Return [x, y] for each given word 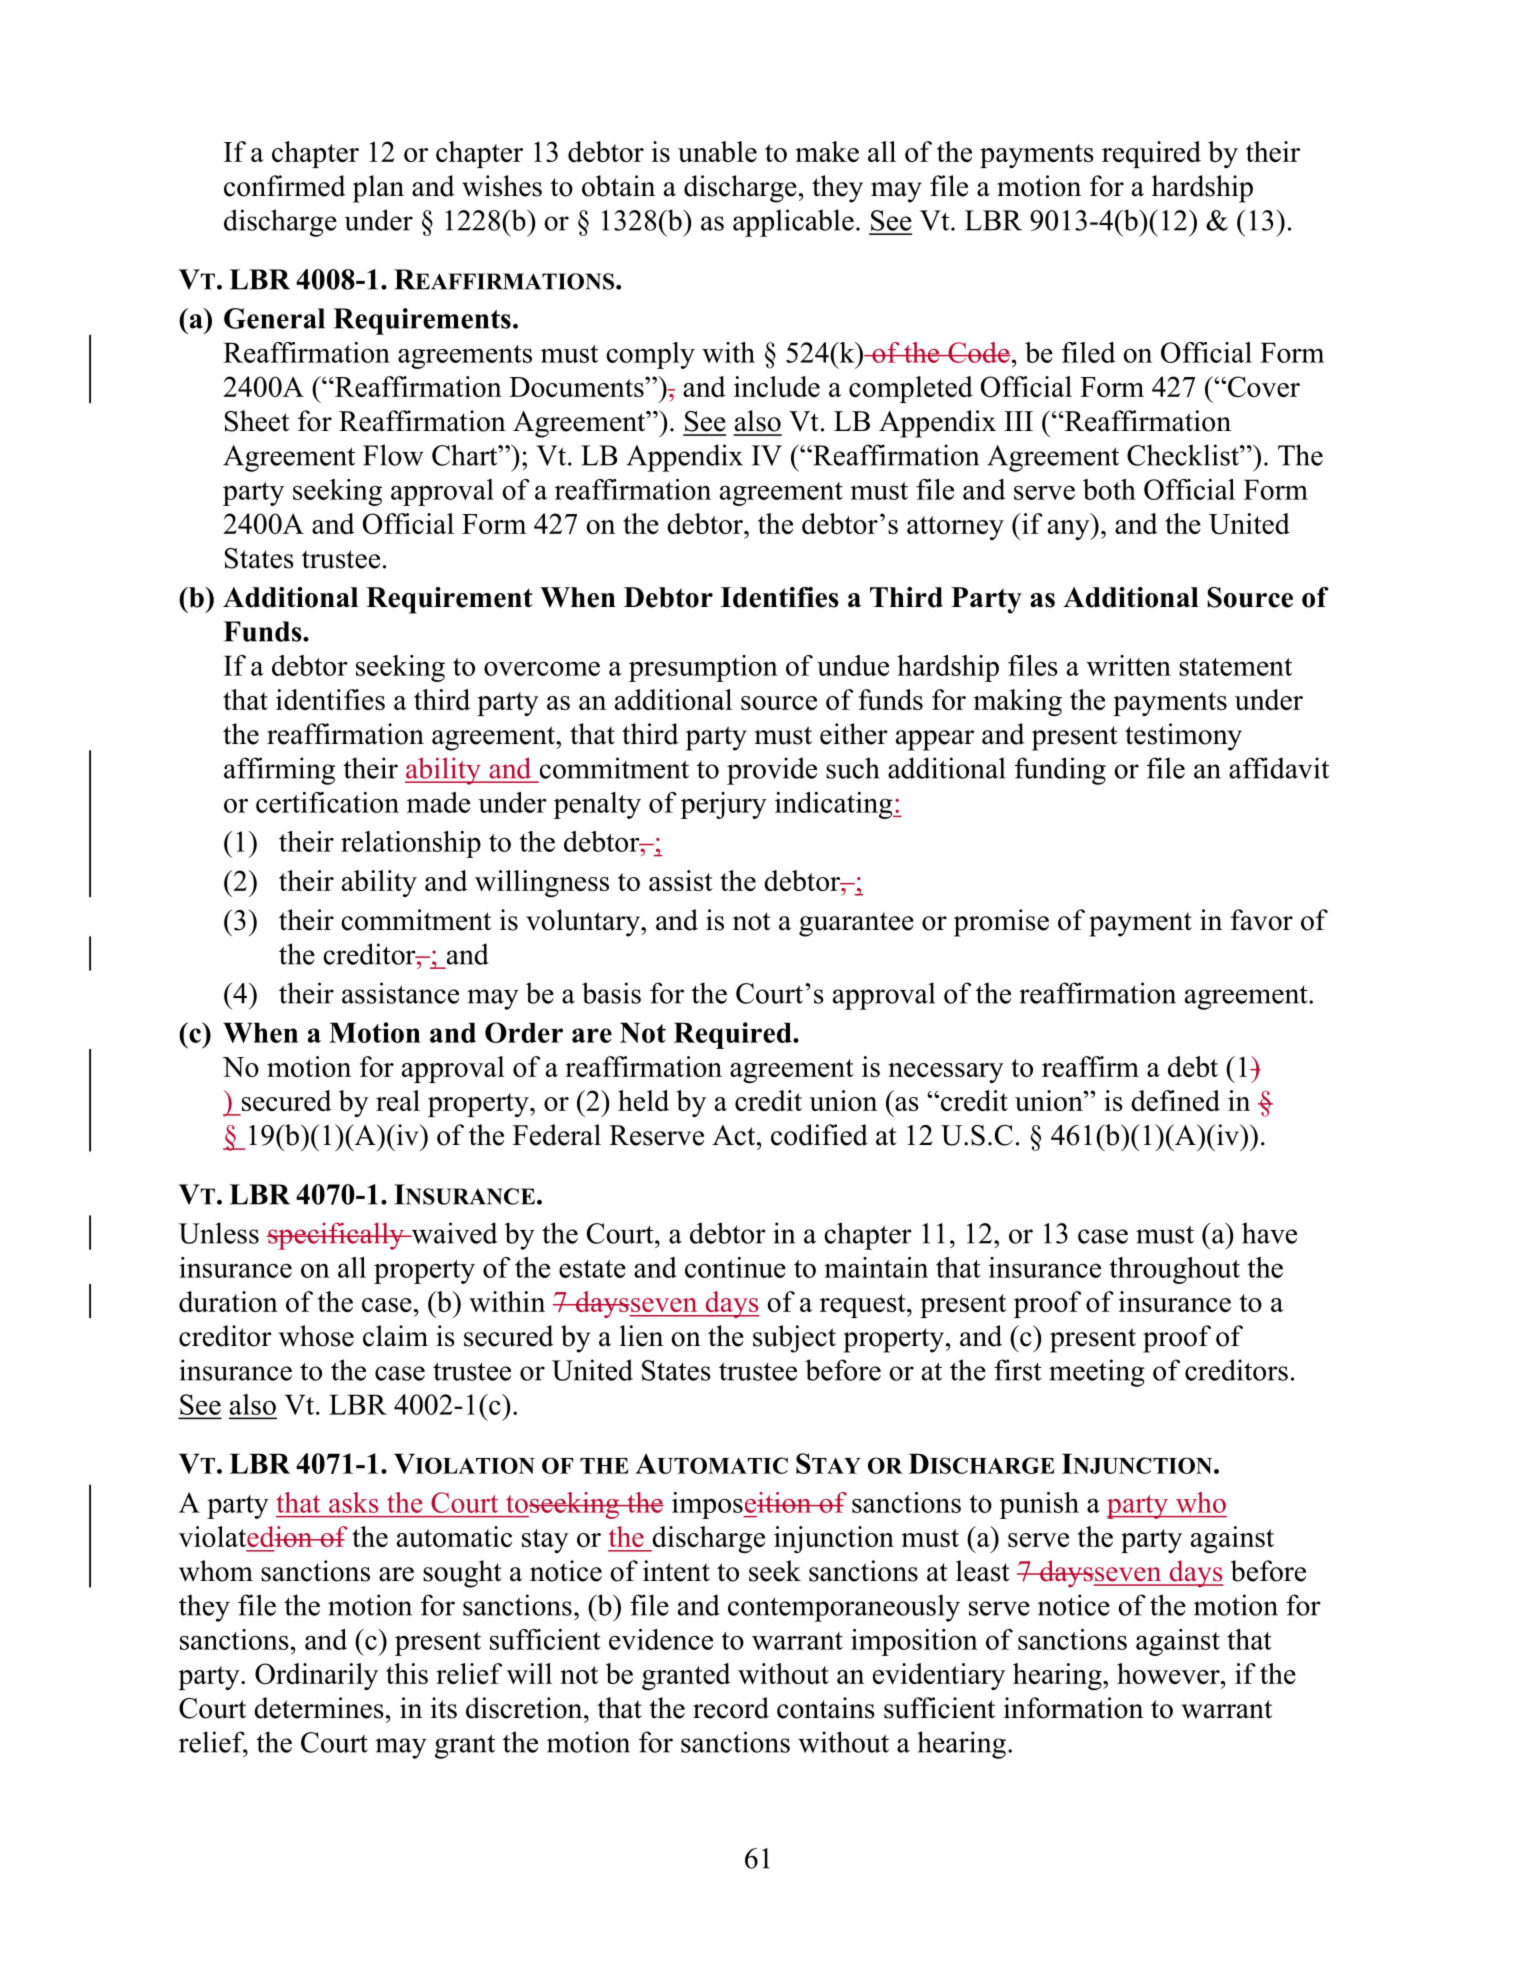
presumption [703, 668]
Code [978, 352]
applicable [793, 223]
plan [378, 189]
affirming [279, 771]
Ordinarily [316, 1676]
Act [735, 1135]
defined [1175, 1100]
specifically [336, 1236]
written [1129, 665]
